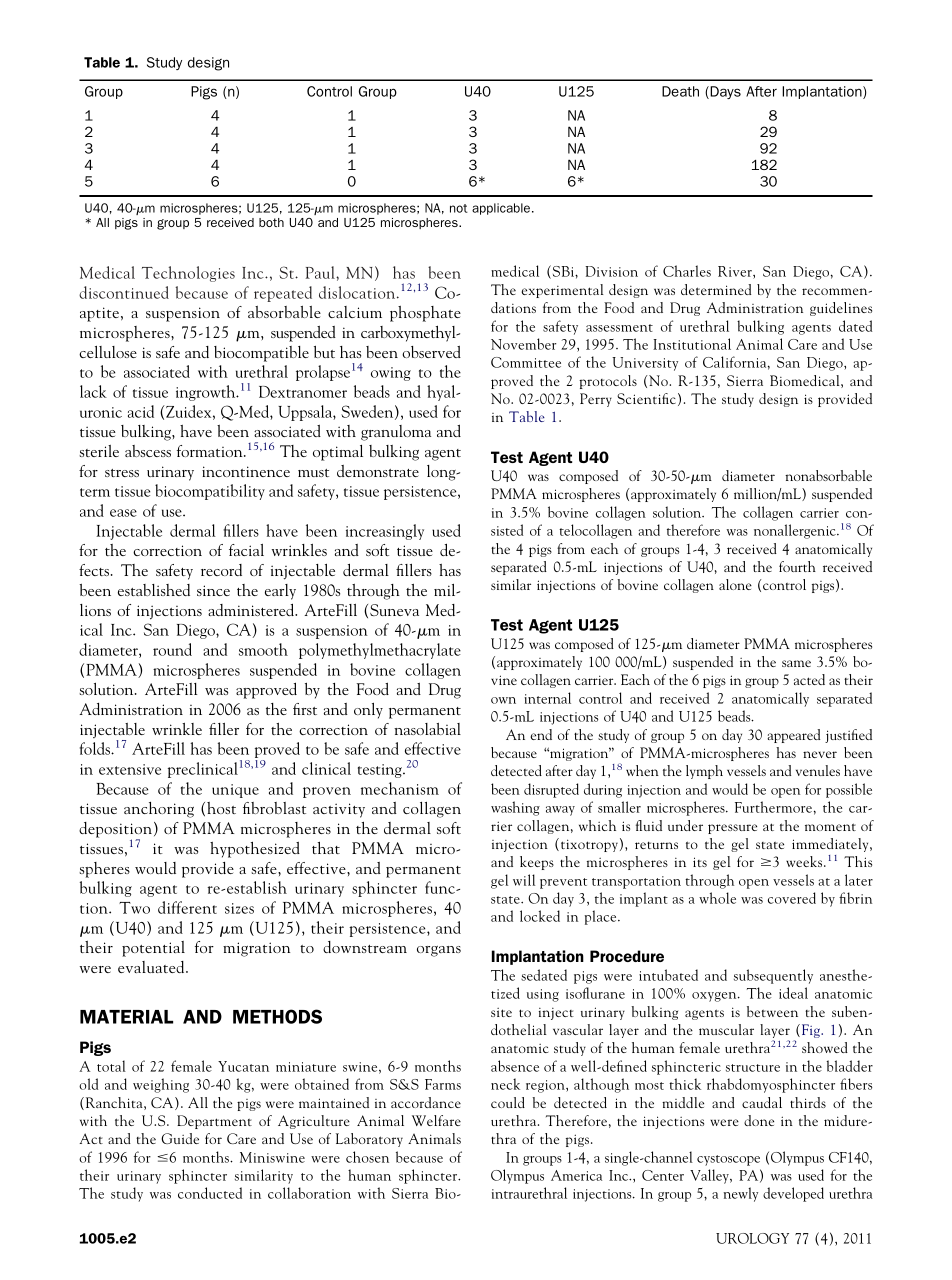 This page has width=952, height=1280. What do you see at coordinates (261, 354) in the page?
I see `biocompatible` at bounding box center [261, 354].
